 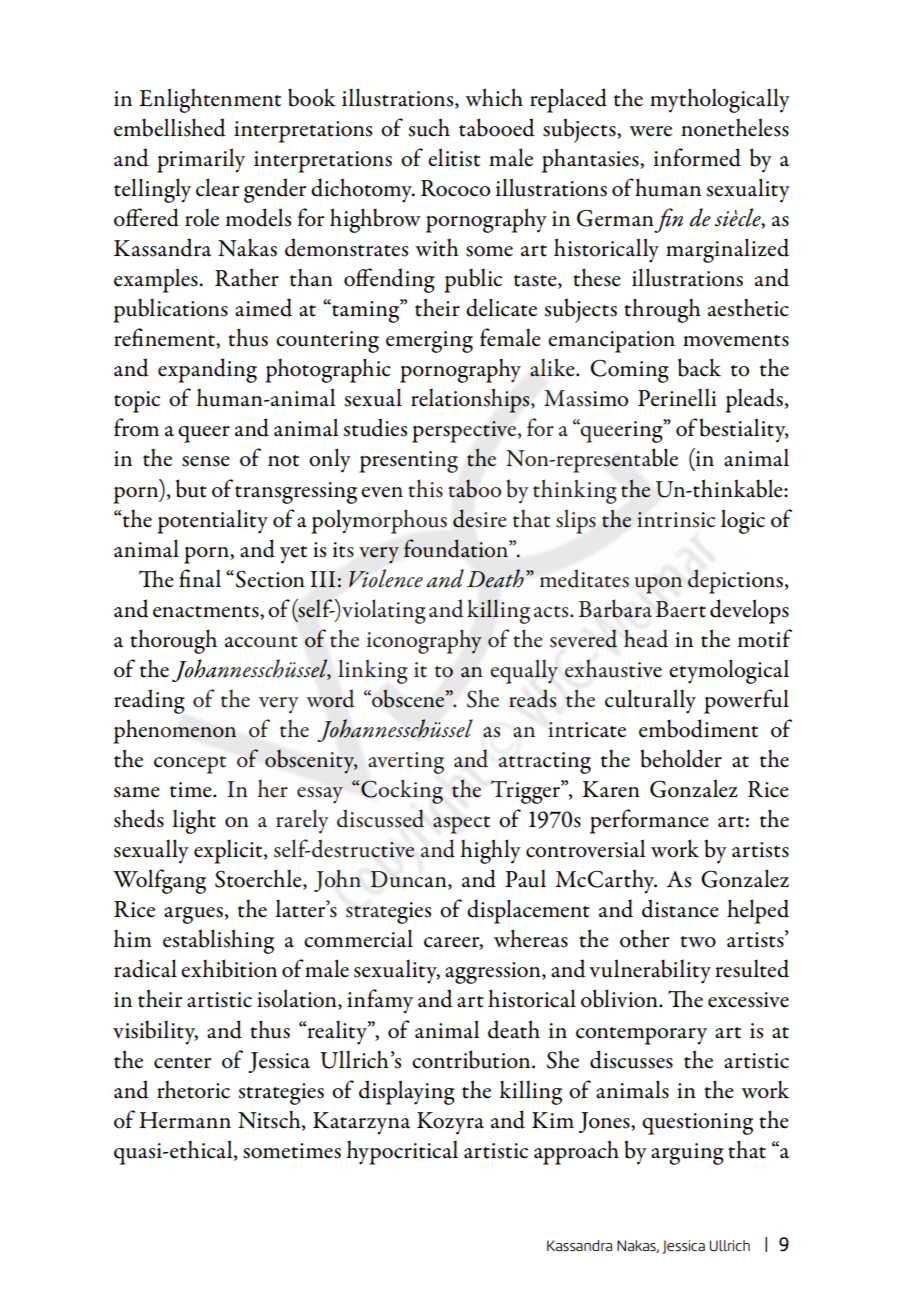 I want to click on primarily, so click(x=201, y=160).
